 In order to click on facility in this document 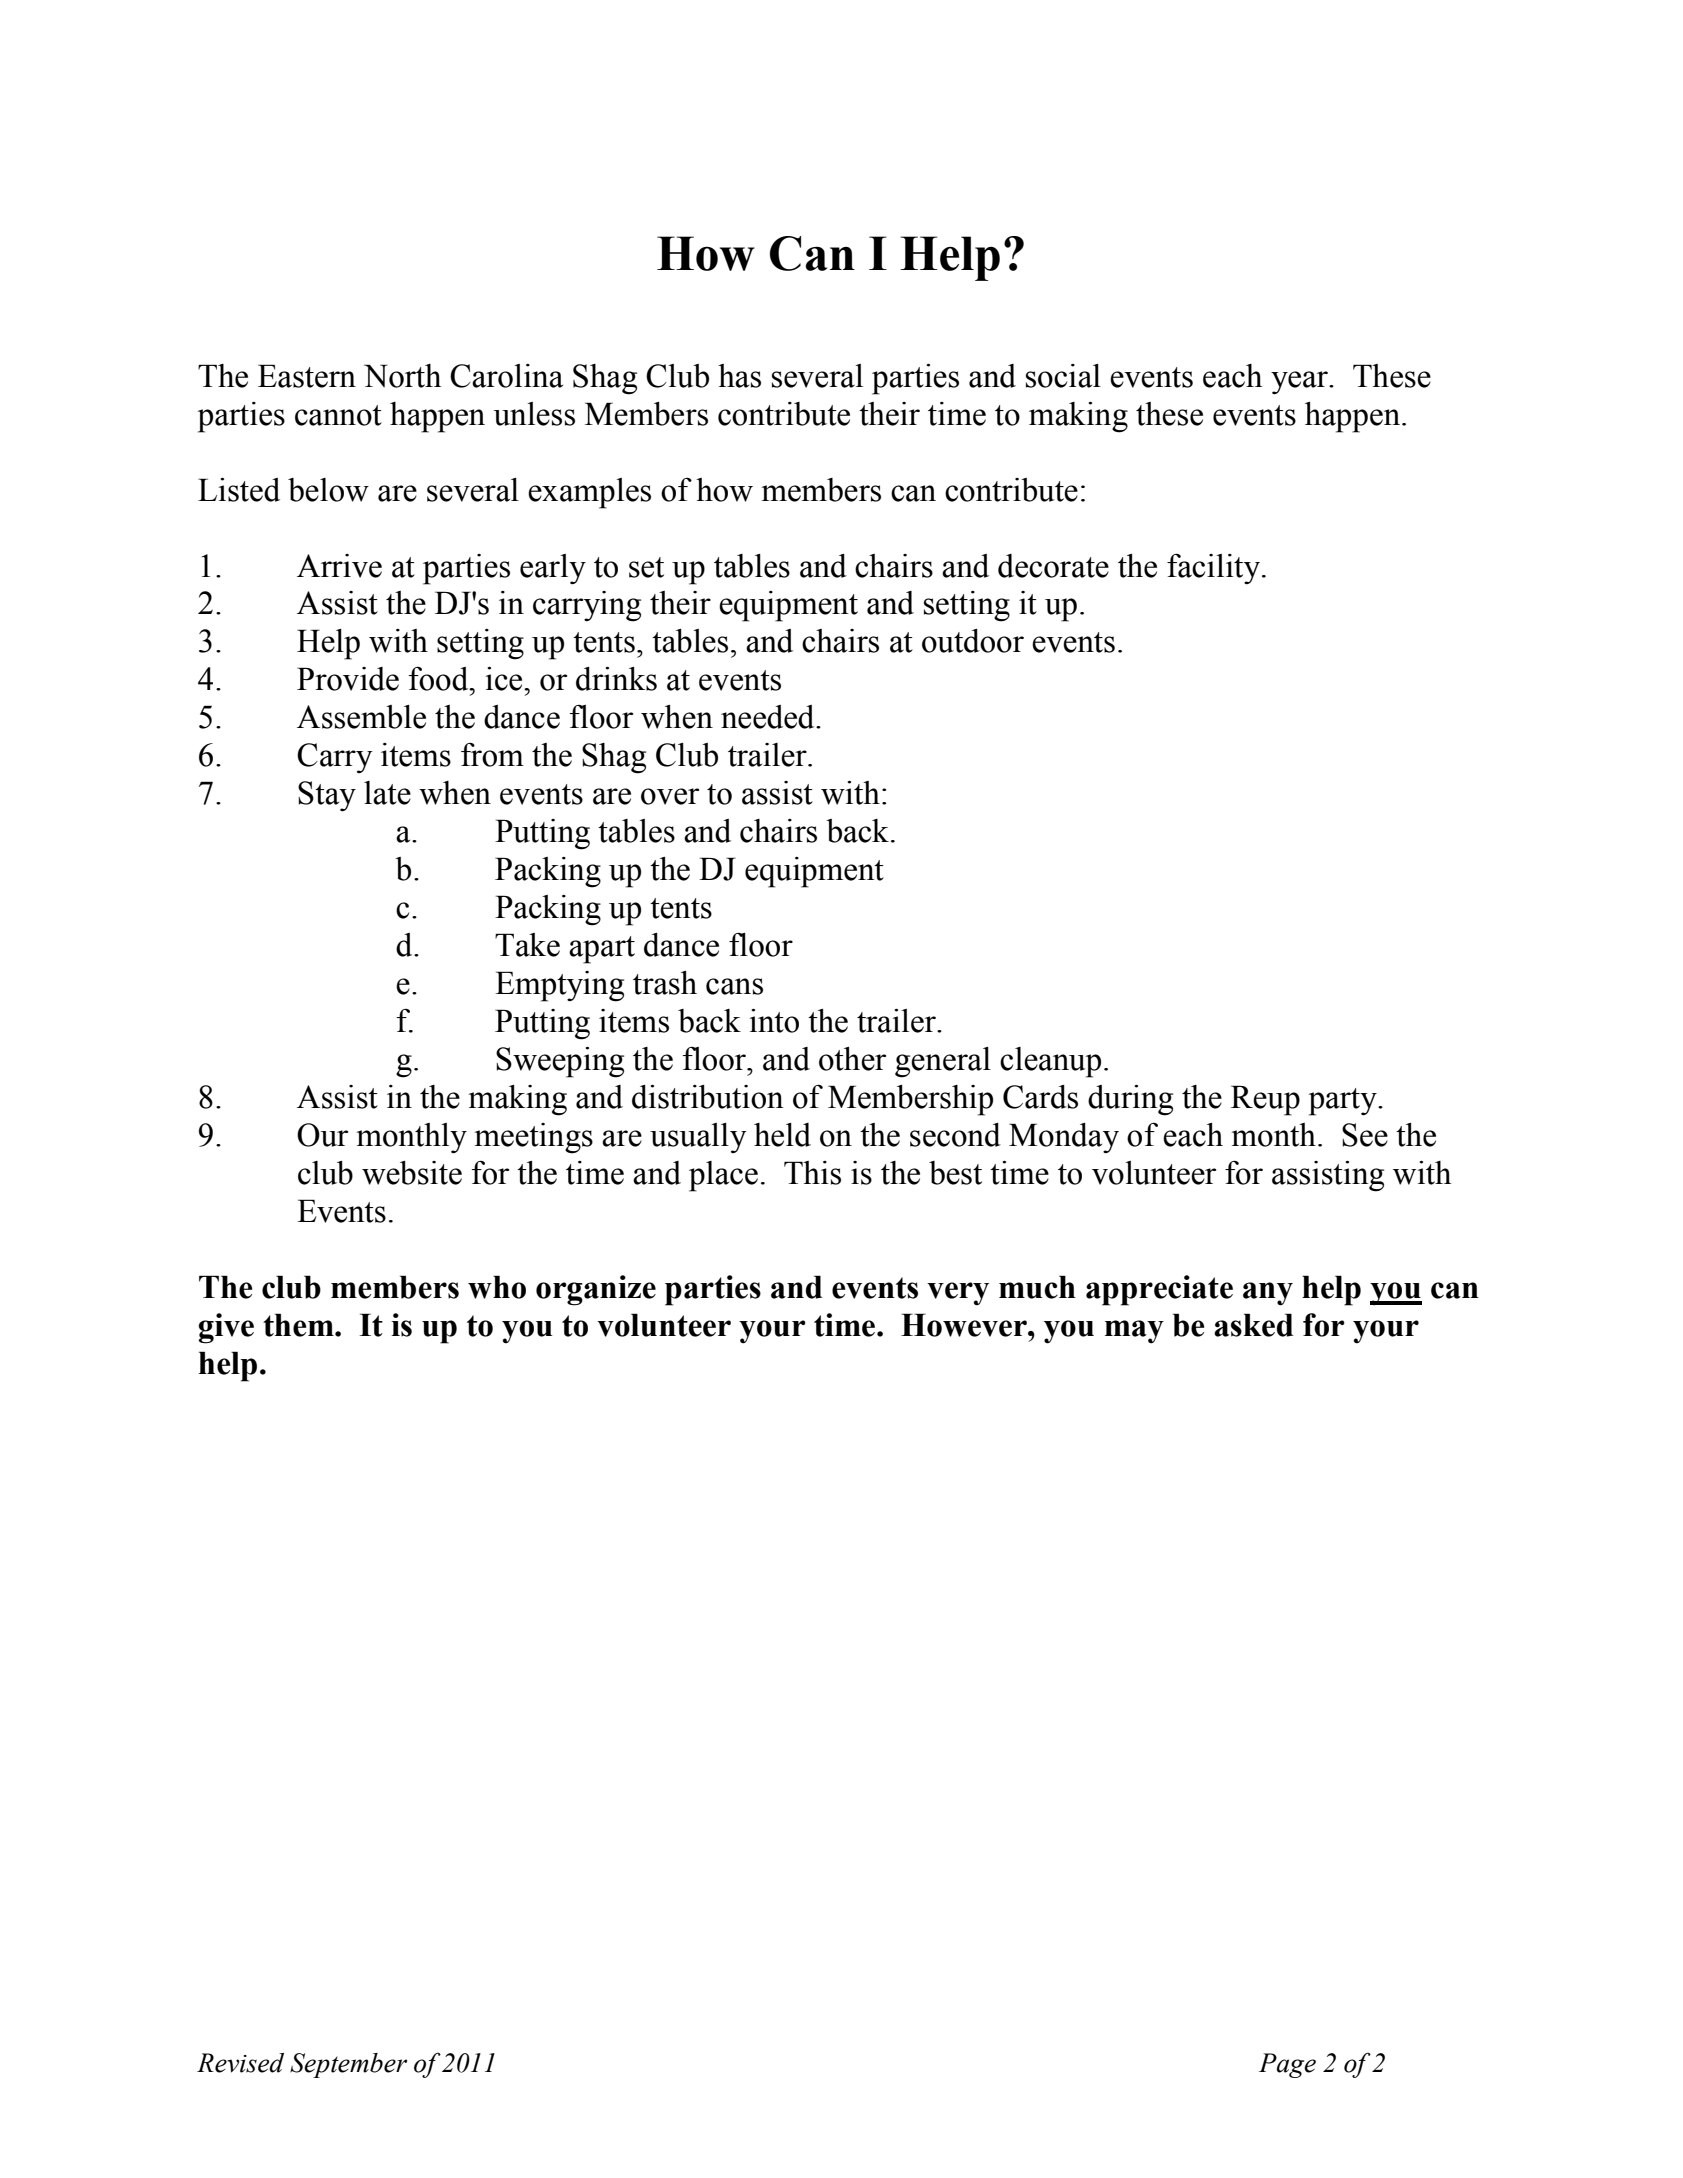, I will do `click(1215, 569)`.
